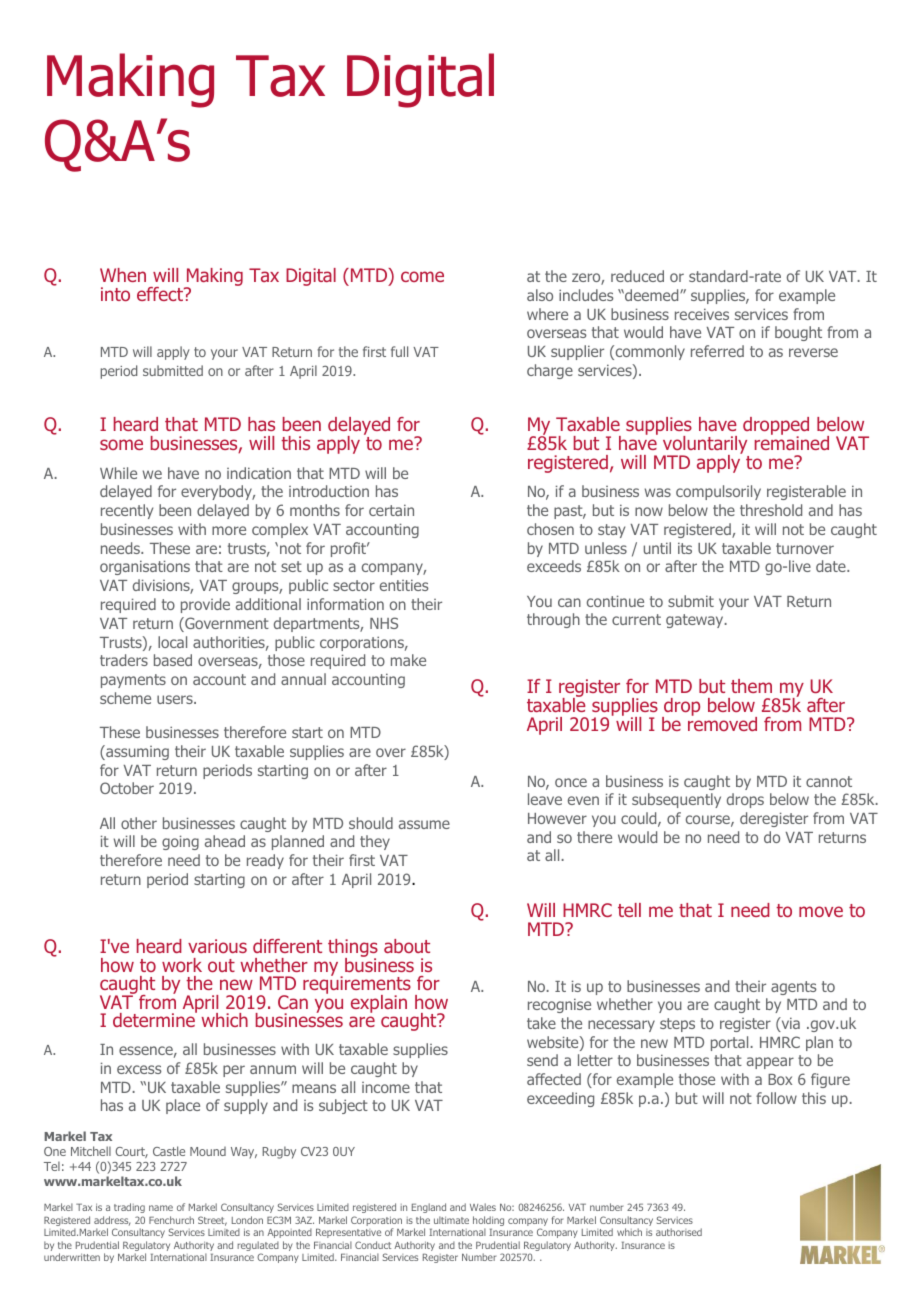 The image size is (924, 1308). Describe the element at coordinates (702, 314) in the page. I see `receives` at that location.
